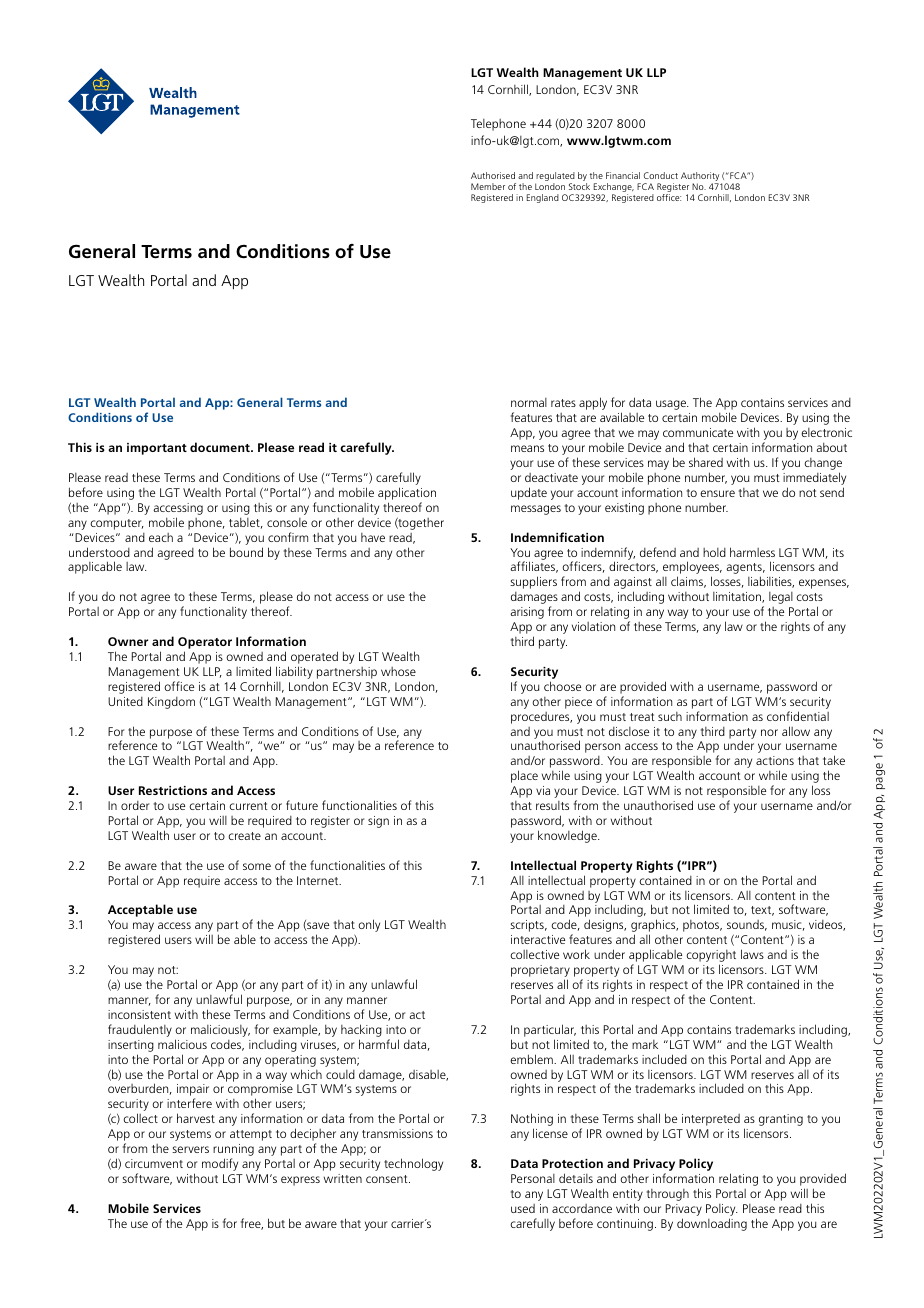  What do you see at coordinates (527, 448) in the page?
I see `means` at bounding box center [527, 448].
